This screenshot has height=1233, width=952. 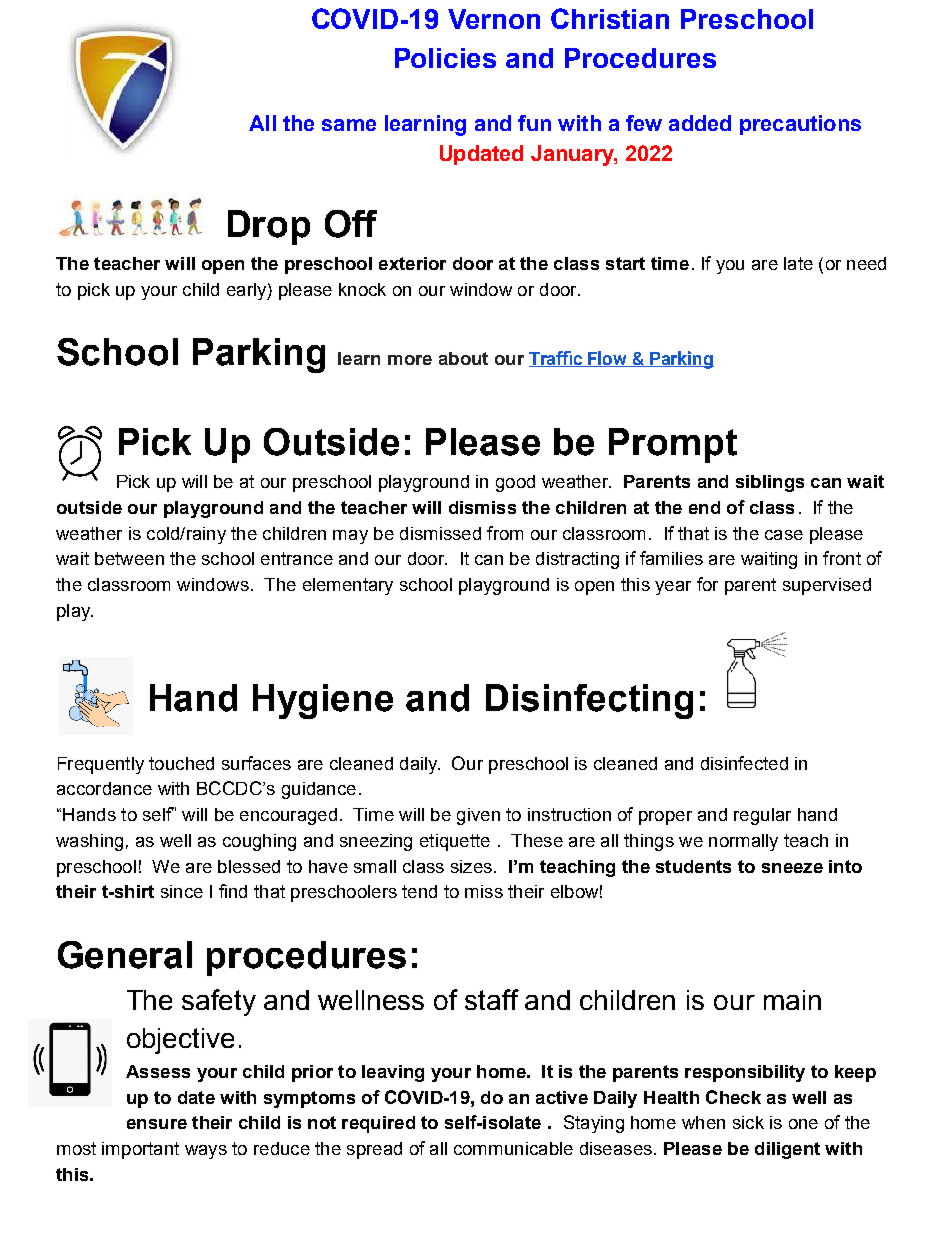 What do you see at coordinates (589, 701) in the screenshot?
I see `Disinfecting` at bounding box center [589, 701].
